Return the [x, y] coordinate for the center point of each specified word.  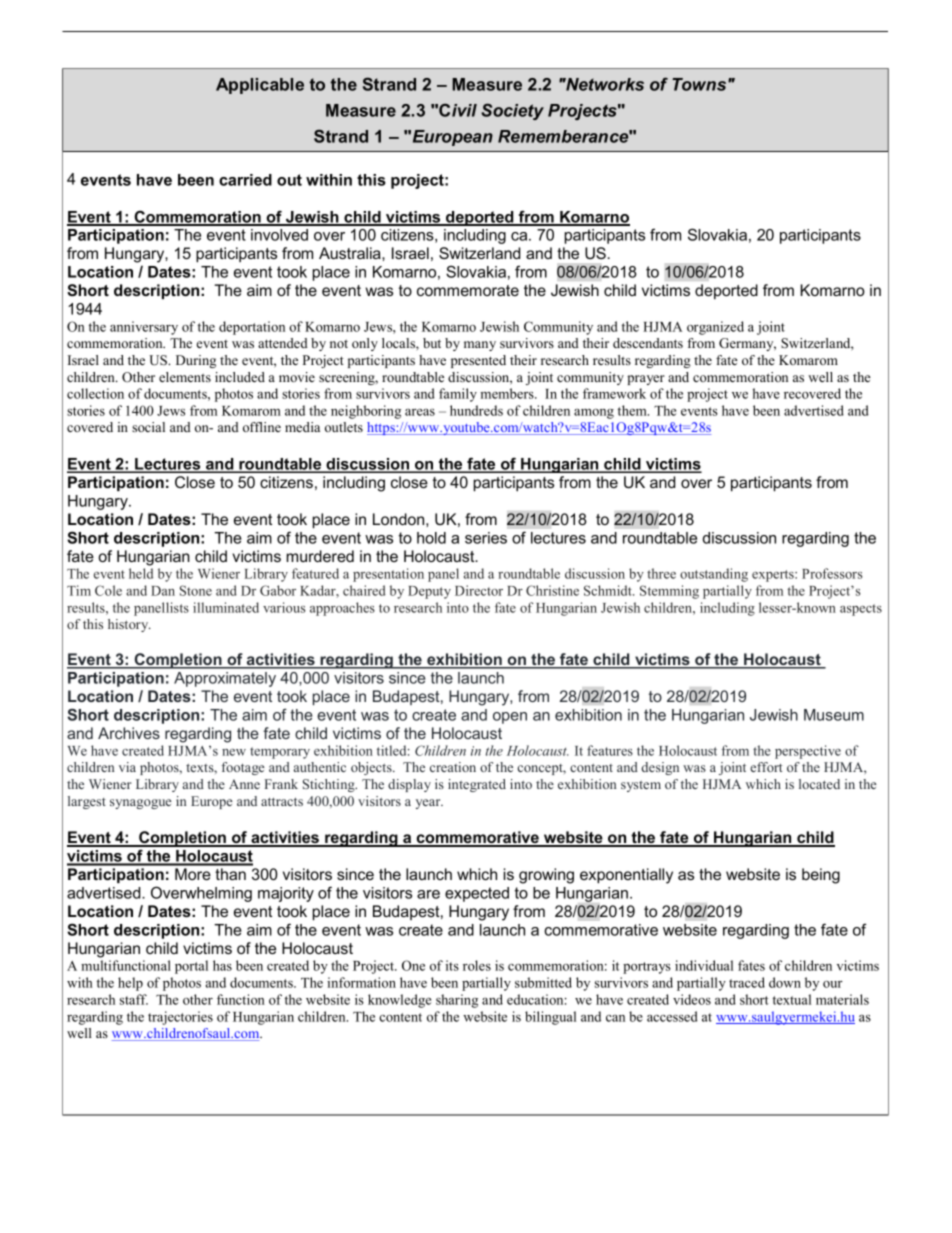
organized [715, 328]
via [127, 767]
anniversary [144, 328]
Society [512, 111]
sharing [457, 1001]
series [486, 538]
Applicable [260, 86]
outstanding [714, 575]
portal [191, 967]
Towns [700, 84]
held [141, 573]
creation [453, 767]
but [432, 343]
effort [766, 767]
